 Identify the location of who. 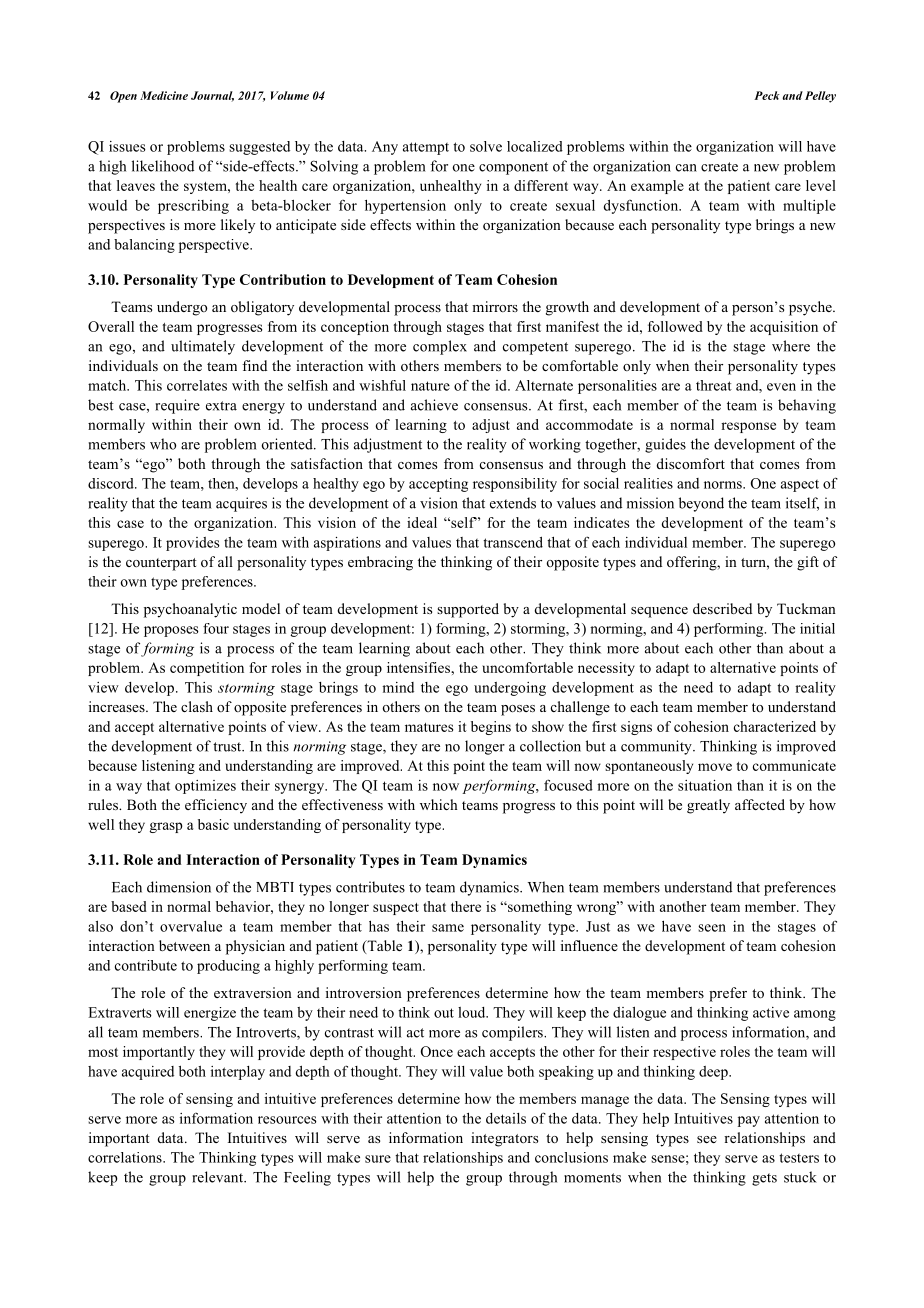
(163, 444).
